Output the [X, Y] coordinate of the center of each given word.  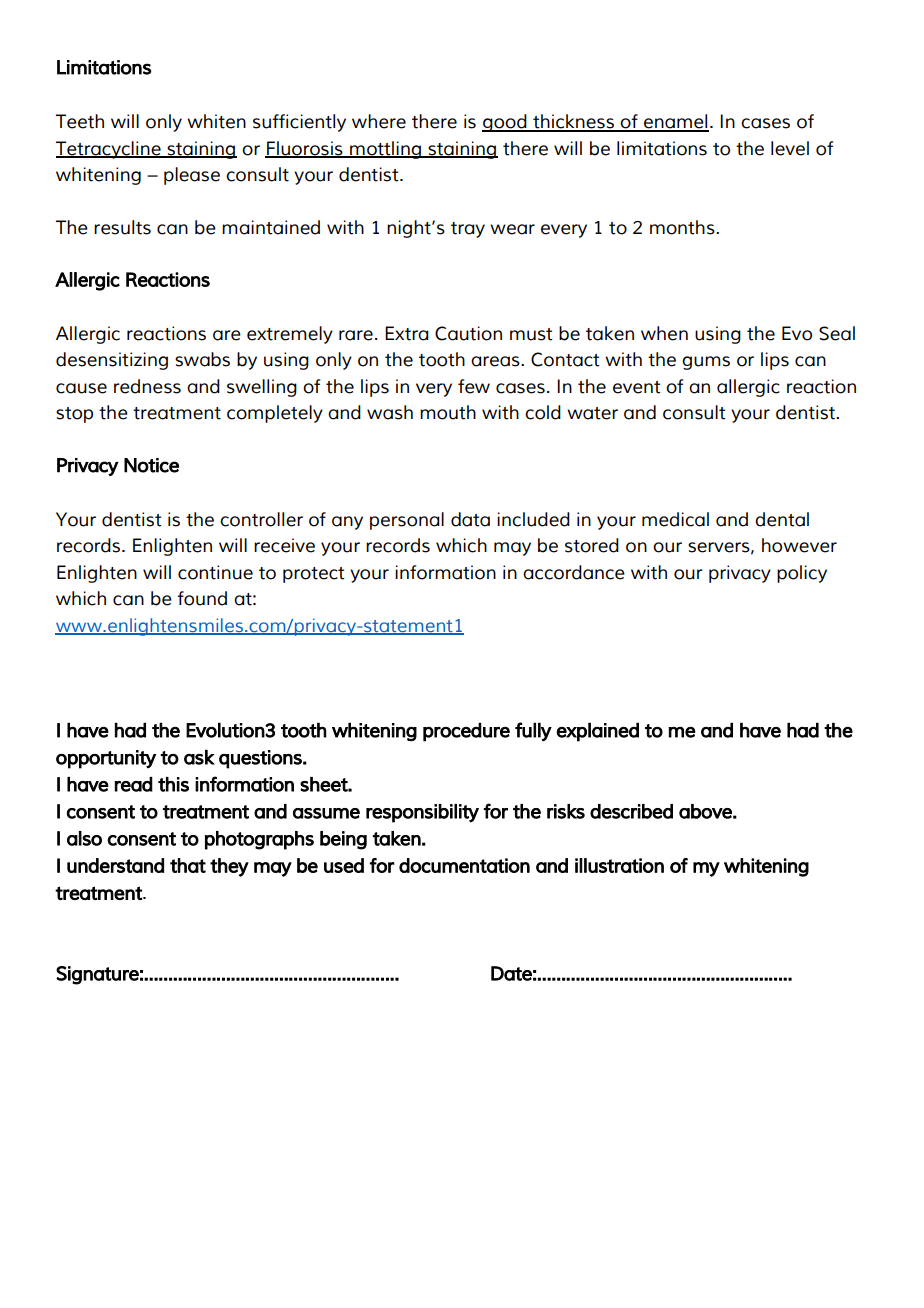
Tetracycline [109, 150]
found [202, 598]
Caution [468, 333]
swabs [202, 359]
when [664, 333]
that [188, 865]
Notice [151, 465]
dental [782, 519]
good [505, 123]
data [470, 519]
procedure [466, 732]
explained [597, 732]
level [790, 148]
